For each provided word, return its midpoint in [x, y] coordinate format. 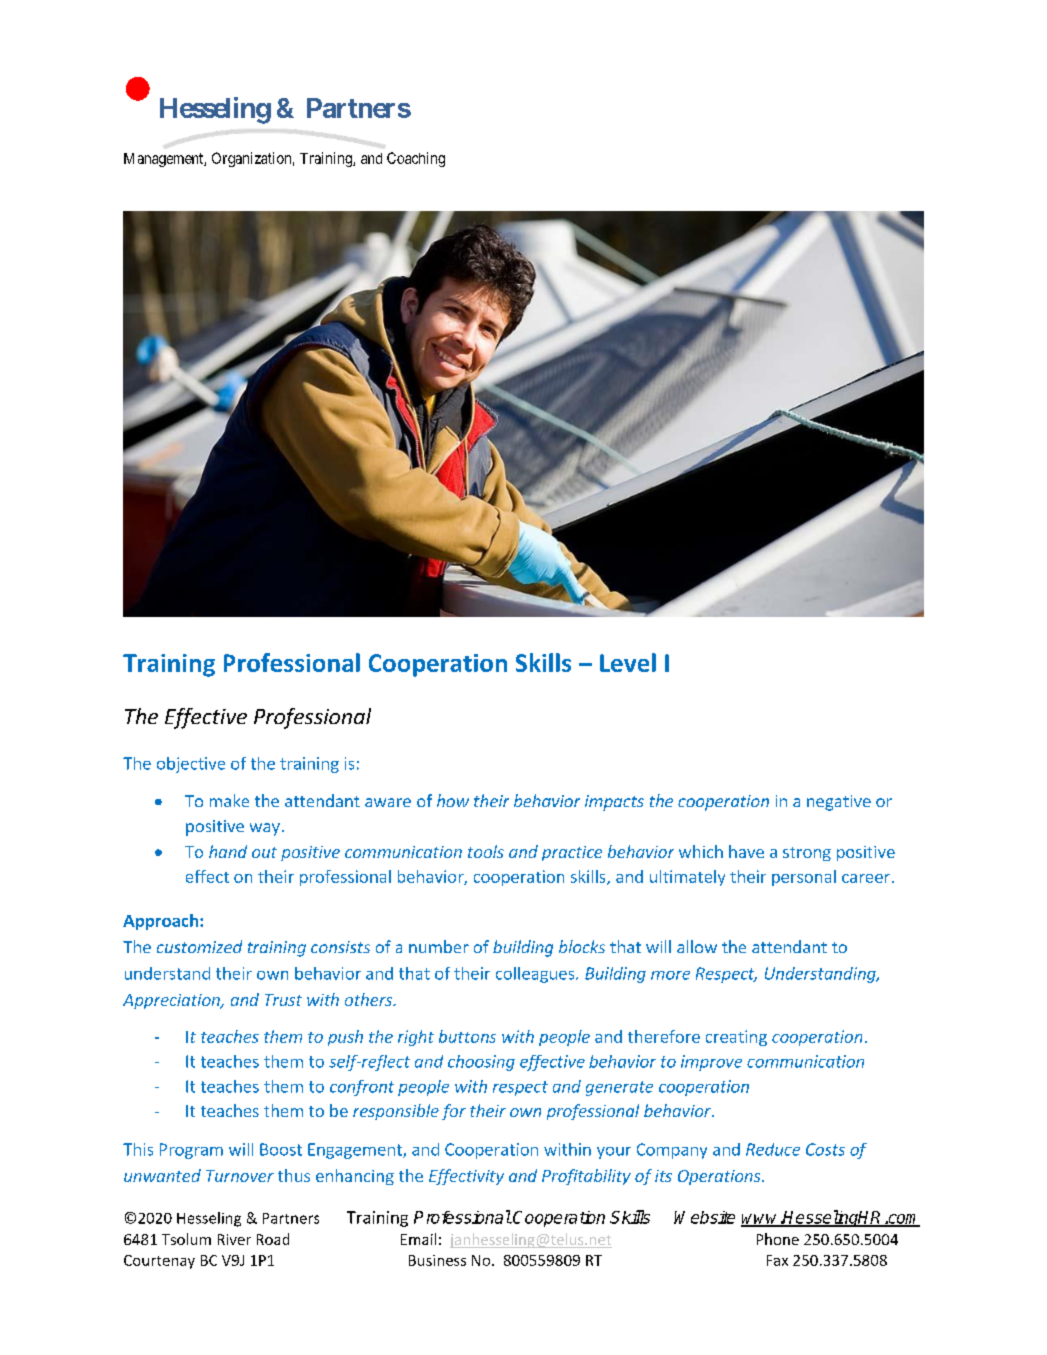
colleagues [536, 975]
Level [628, 662]
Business [437, 1260]
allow [697, 946]
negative [839, 803]
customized [199, 946]
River [234, 1239]
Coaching [416, 159]
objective [191, 765]
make [229, 800]
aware [388, 802]
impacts [614, 803]
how [453, 800]
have [746, 851]
